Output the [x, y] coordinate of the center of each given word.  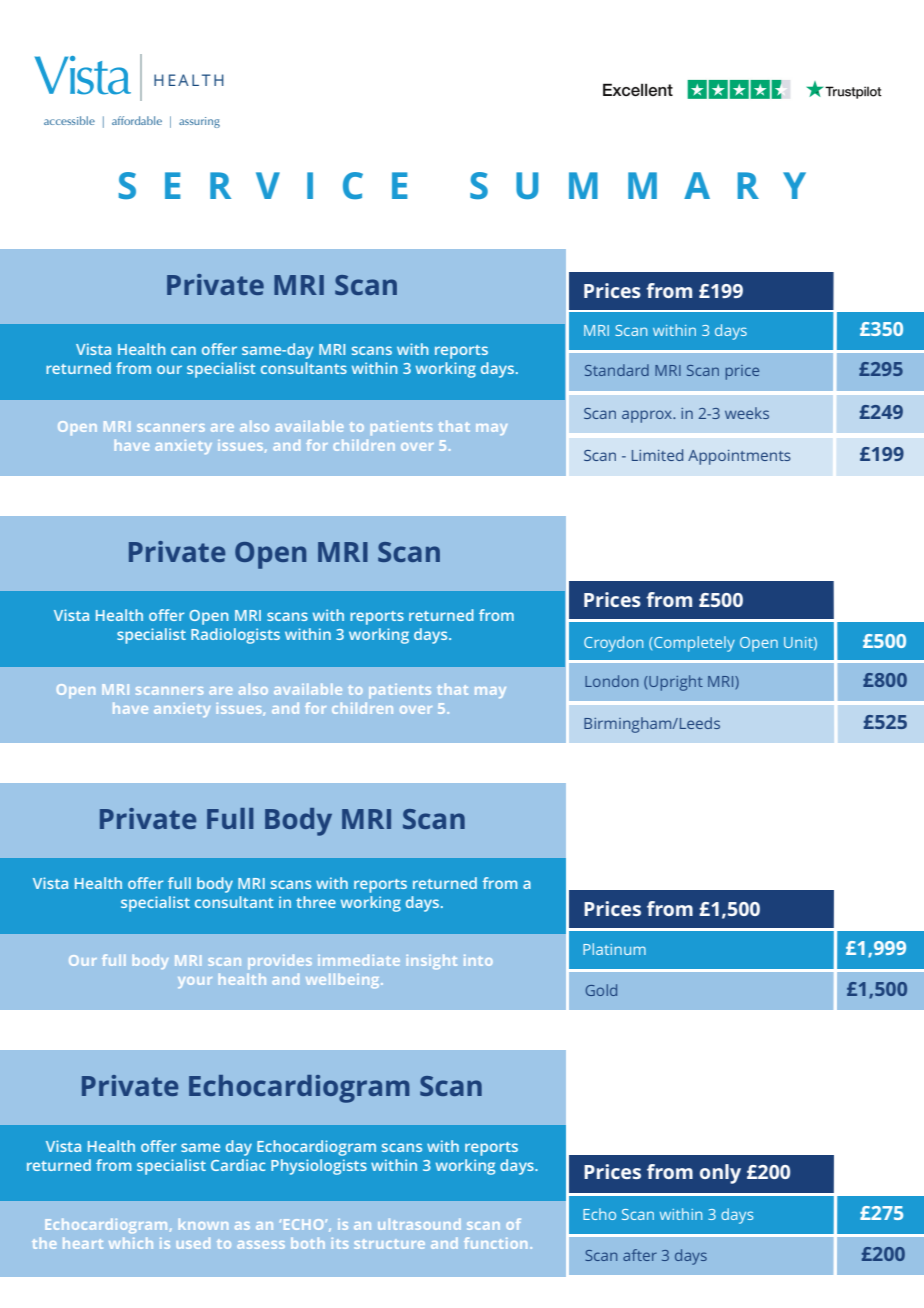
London [611, 681]
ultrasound [419, 1224]
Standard [617, 370]
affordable [137, 120]
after [640, 1255]
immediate [359, 960]
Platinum [614, 949]
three [316, 902]
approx [648, 416]
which [131, 1243]
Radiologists [235, 636]
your [195, 982]
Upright [675, 683]
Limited [657, 455]
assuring [199, 122]
